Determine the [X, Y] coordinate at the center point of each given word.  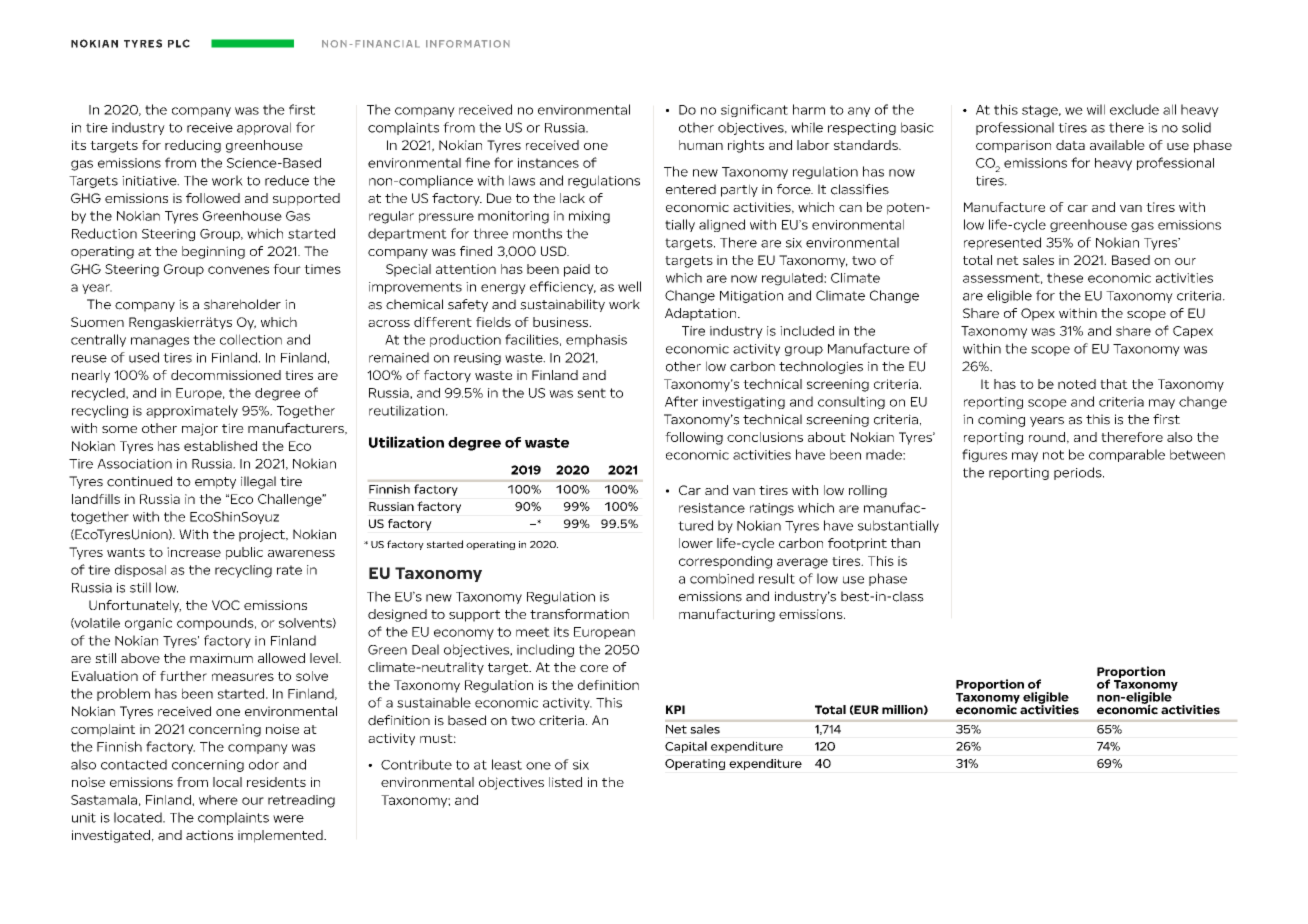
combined [722, 578]
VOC [226, 605]
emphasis [596, 340]
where [218, 800]
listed [565, 782]
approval [264, 128]
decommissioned [226, 375]
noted [1077, 384]
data [1070, 145]
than [905, 543]
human [701, 145]
